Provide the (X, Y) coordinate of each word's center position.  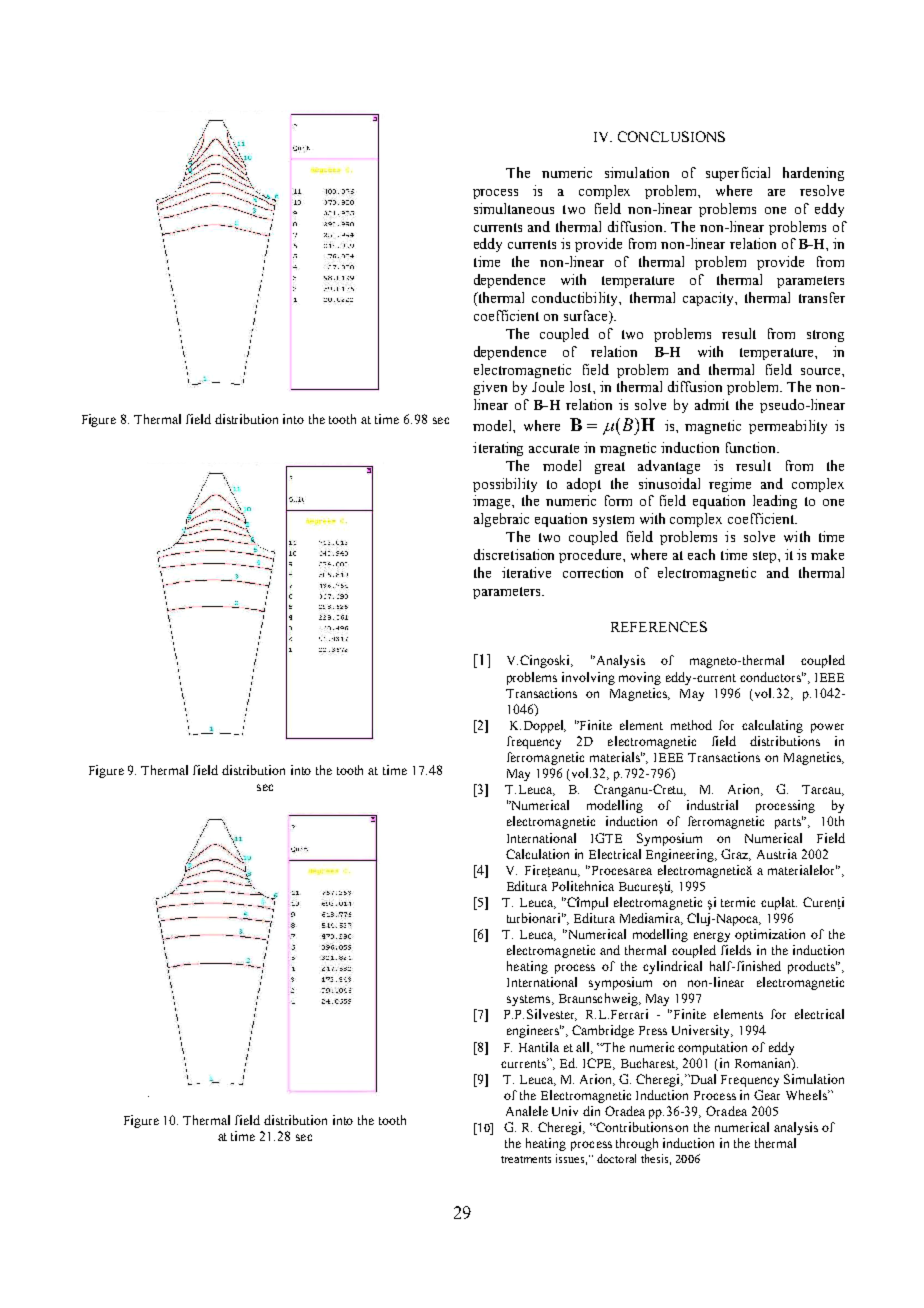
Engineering (681, 855)
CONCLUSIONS (671, 136)
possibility (505, 485)
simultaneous (514, 208)
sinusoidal (669, 483)
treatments (526, 1159)
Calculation (537, 854)
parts (789, 822)
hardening (813, 174)
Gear (767, 1095)
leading (775, 502)
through (637, 1144)
